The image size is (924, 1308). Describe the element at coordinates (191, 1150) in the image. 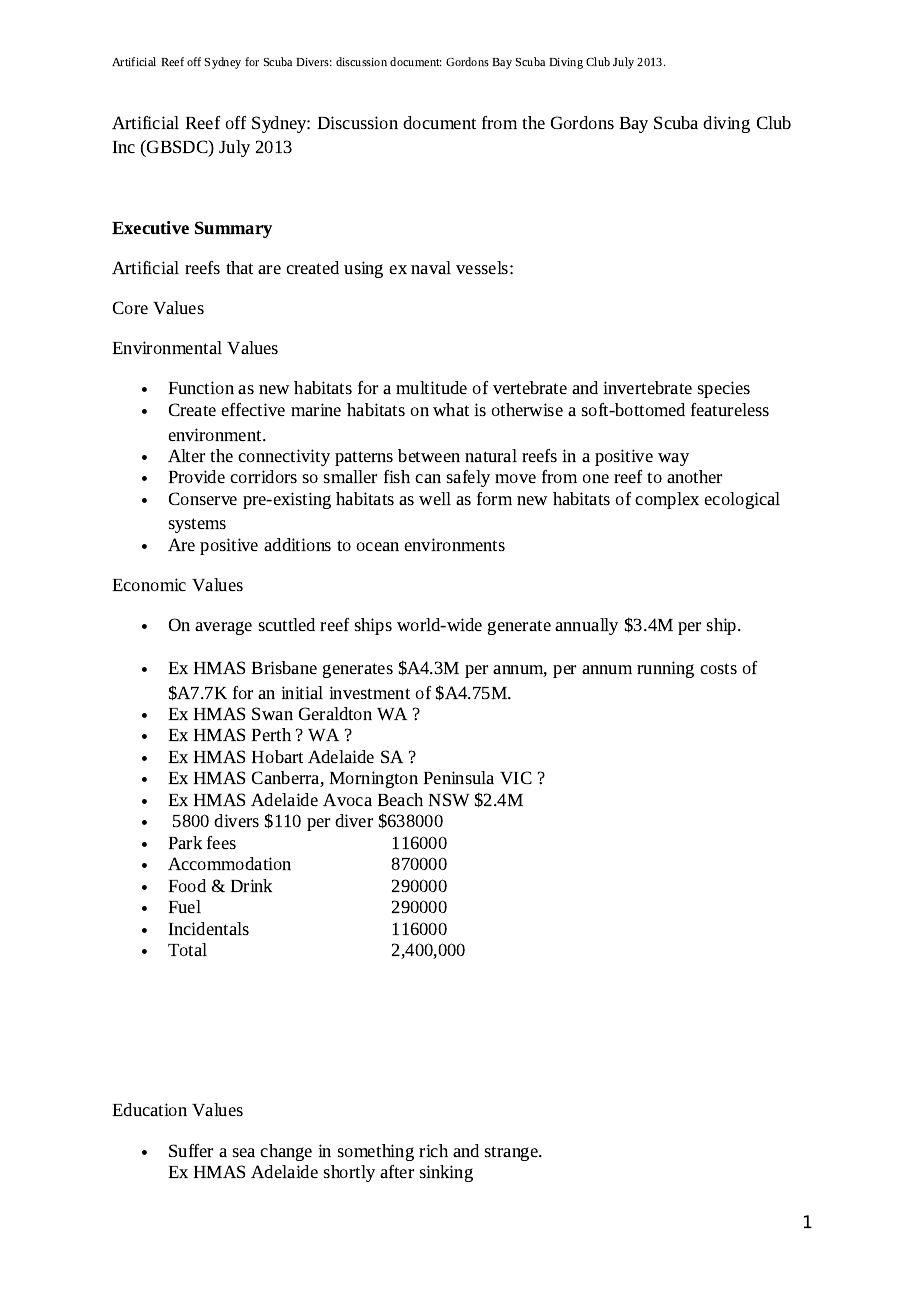

I see `Suffer` at that location.
